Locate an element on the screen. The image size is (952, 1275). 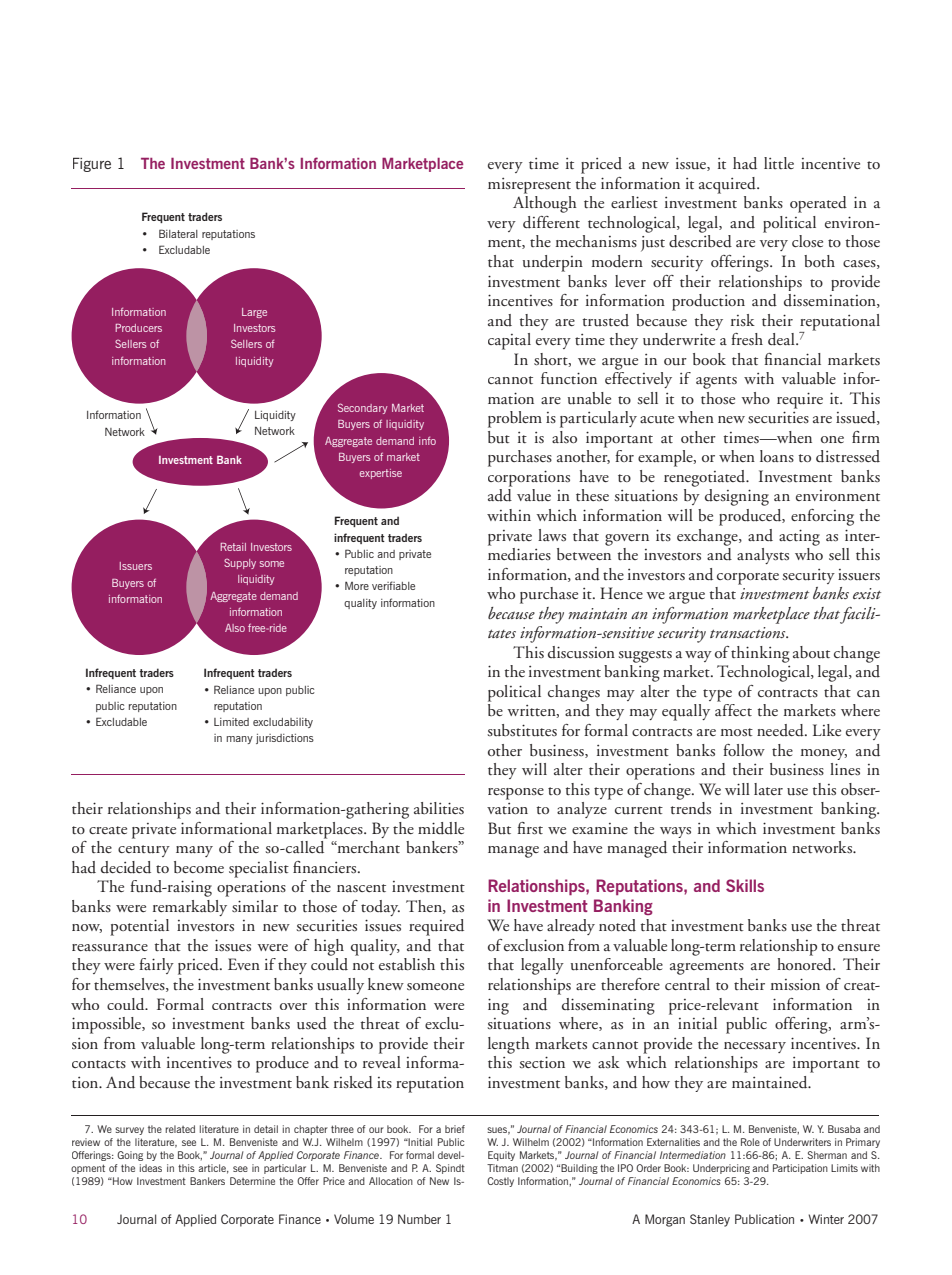
problem is located at coordinates (515, 419).
